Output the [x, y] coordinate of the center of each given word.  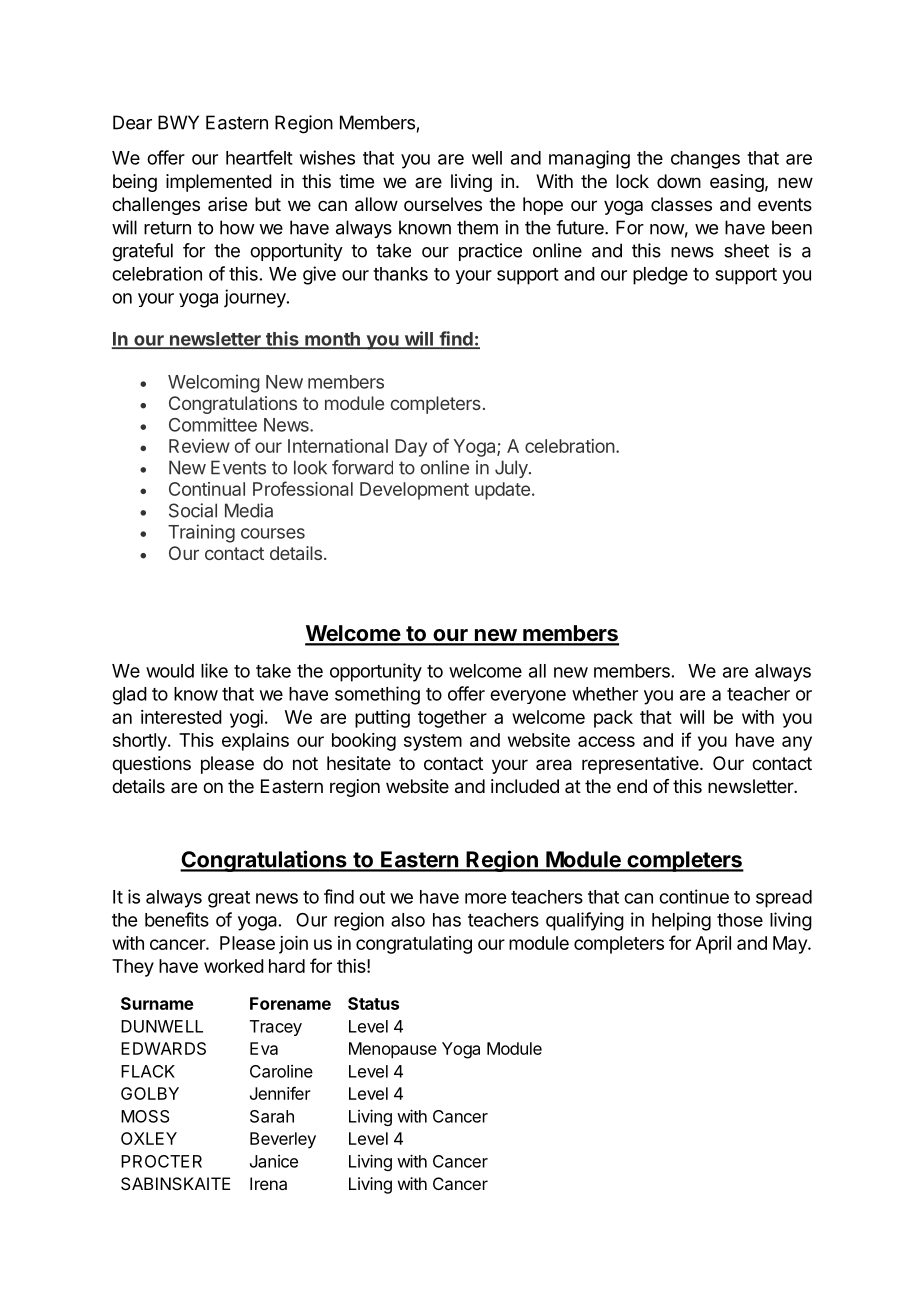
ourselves [443, 204]
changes [705, 160]
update [502, 491]
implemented [219, 183]
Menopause [393, 1050]
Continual [207, 489]
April [713, 945]
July [512, 469]
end [632, 786]
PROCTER [161, 1161]
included [525, 786]
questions [151, 765]
